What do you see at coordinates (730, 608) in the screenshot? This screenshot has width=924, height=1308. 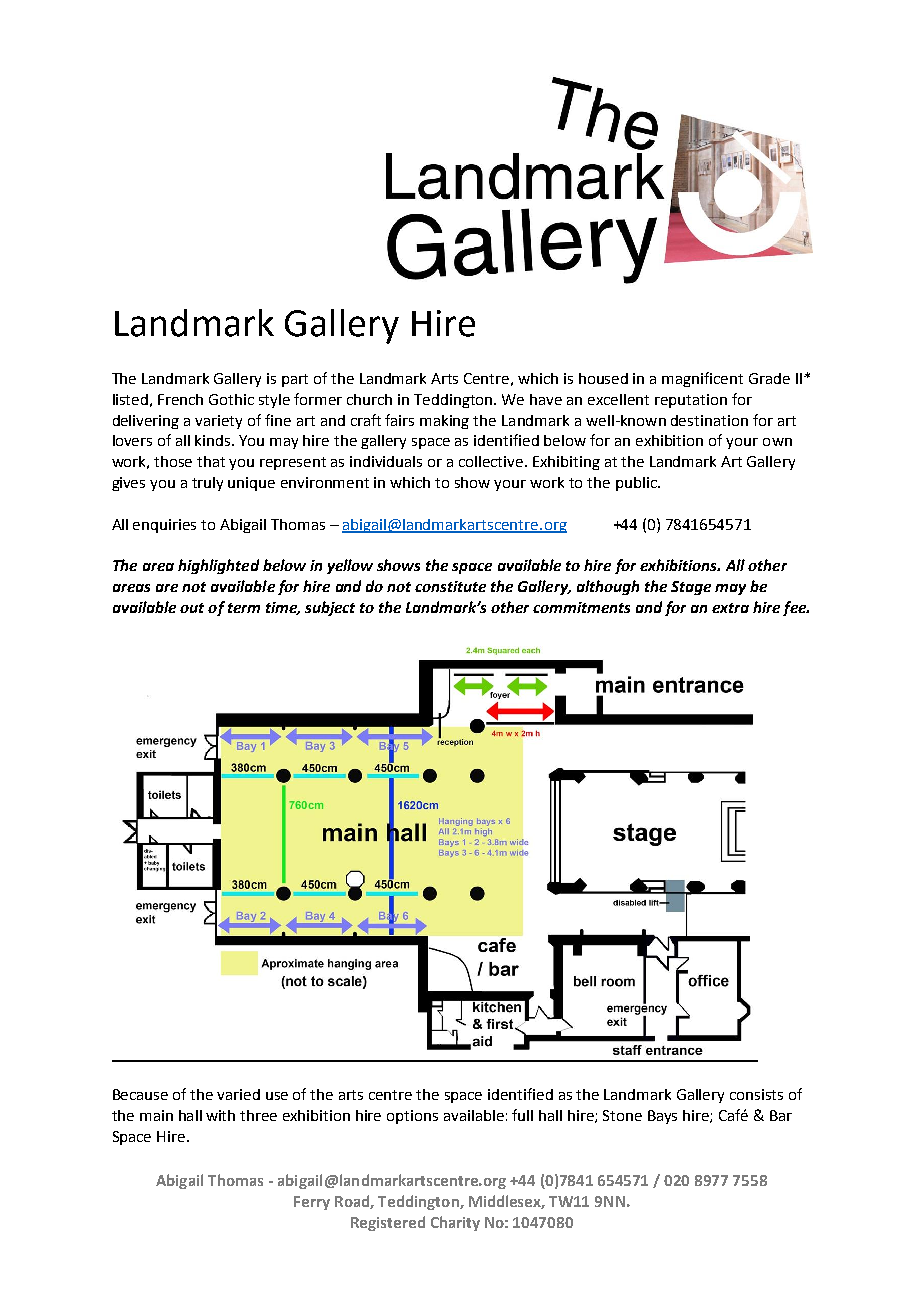 I see `extra` at bounding box center [730, 608].
